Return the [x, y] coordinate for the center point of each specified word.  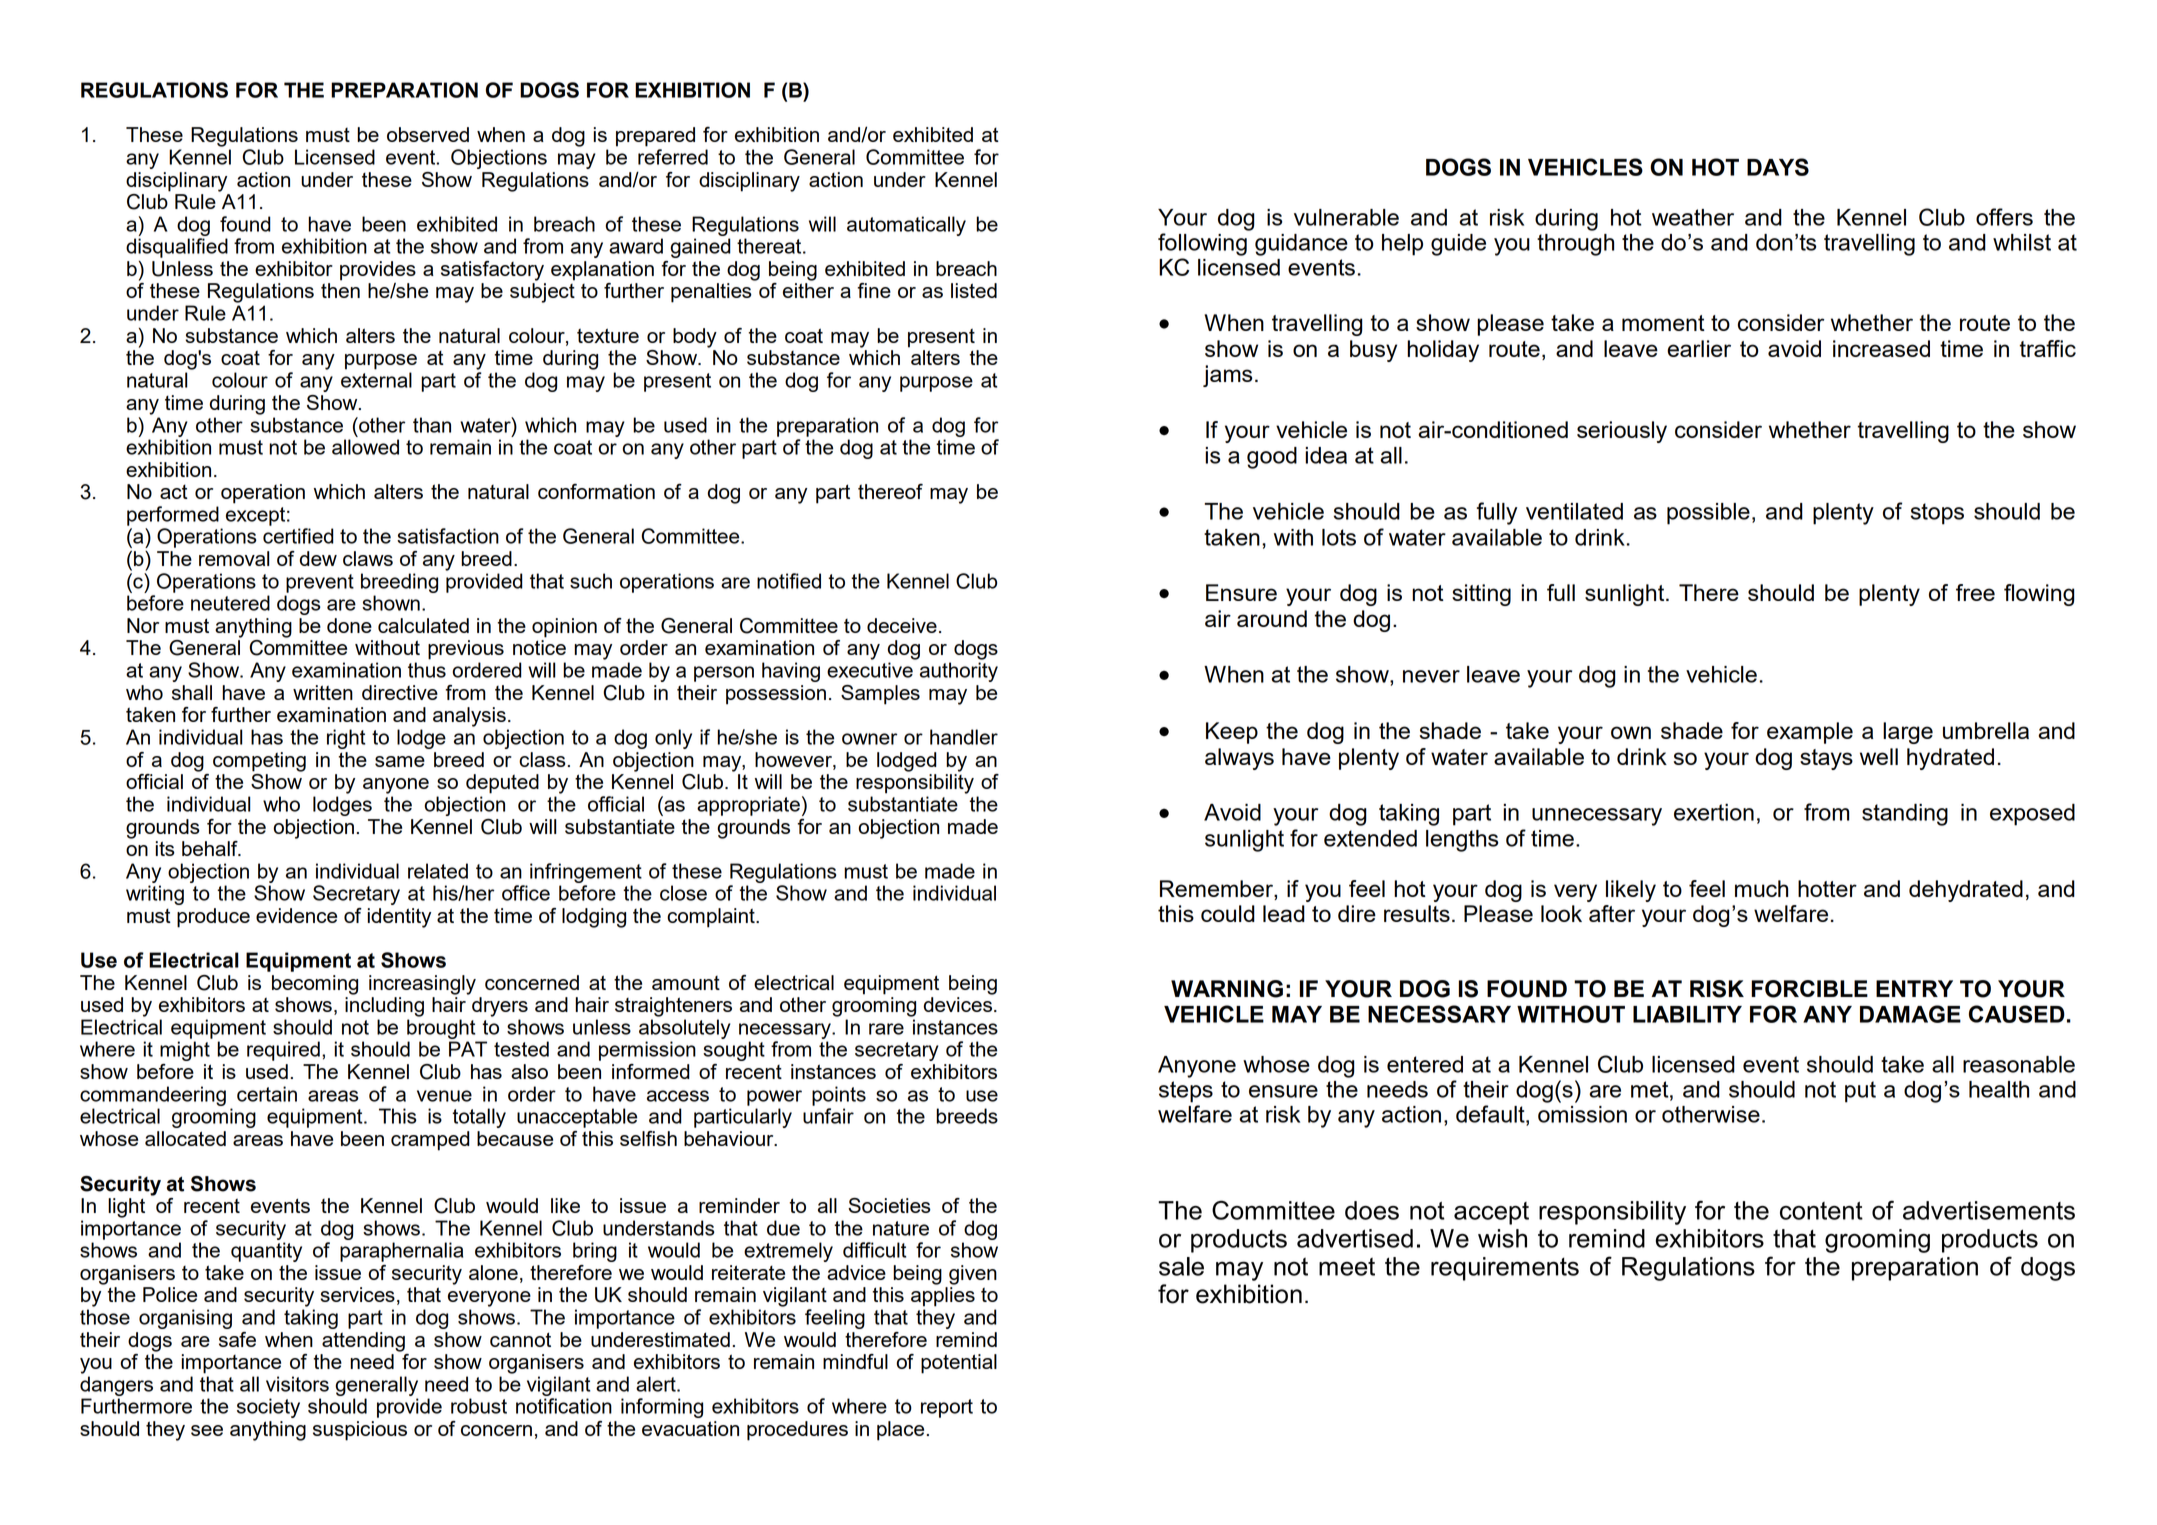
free [1975, 592]
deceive [902, 625]
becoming [315, 985]
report [947, 1408]
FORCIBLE [1809, 989]
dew [318, 558]
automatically [906, 226]
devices [958, 1004]
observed [428, 134]
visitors [297, 1384]
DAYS [1778, 167]
